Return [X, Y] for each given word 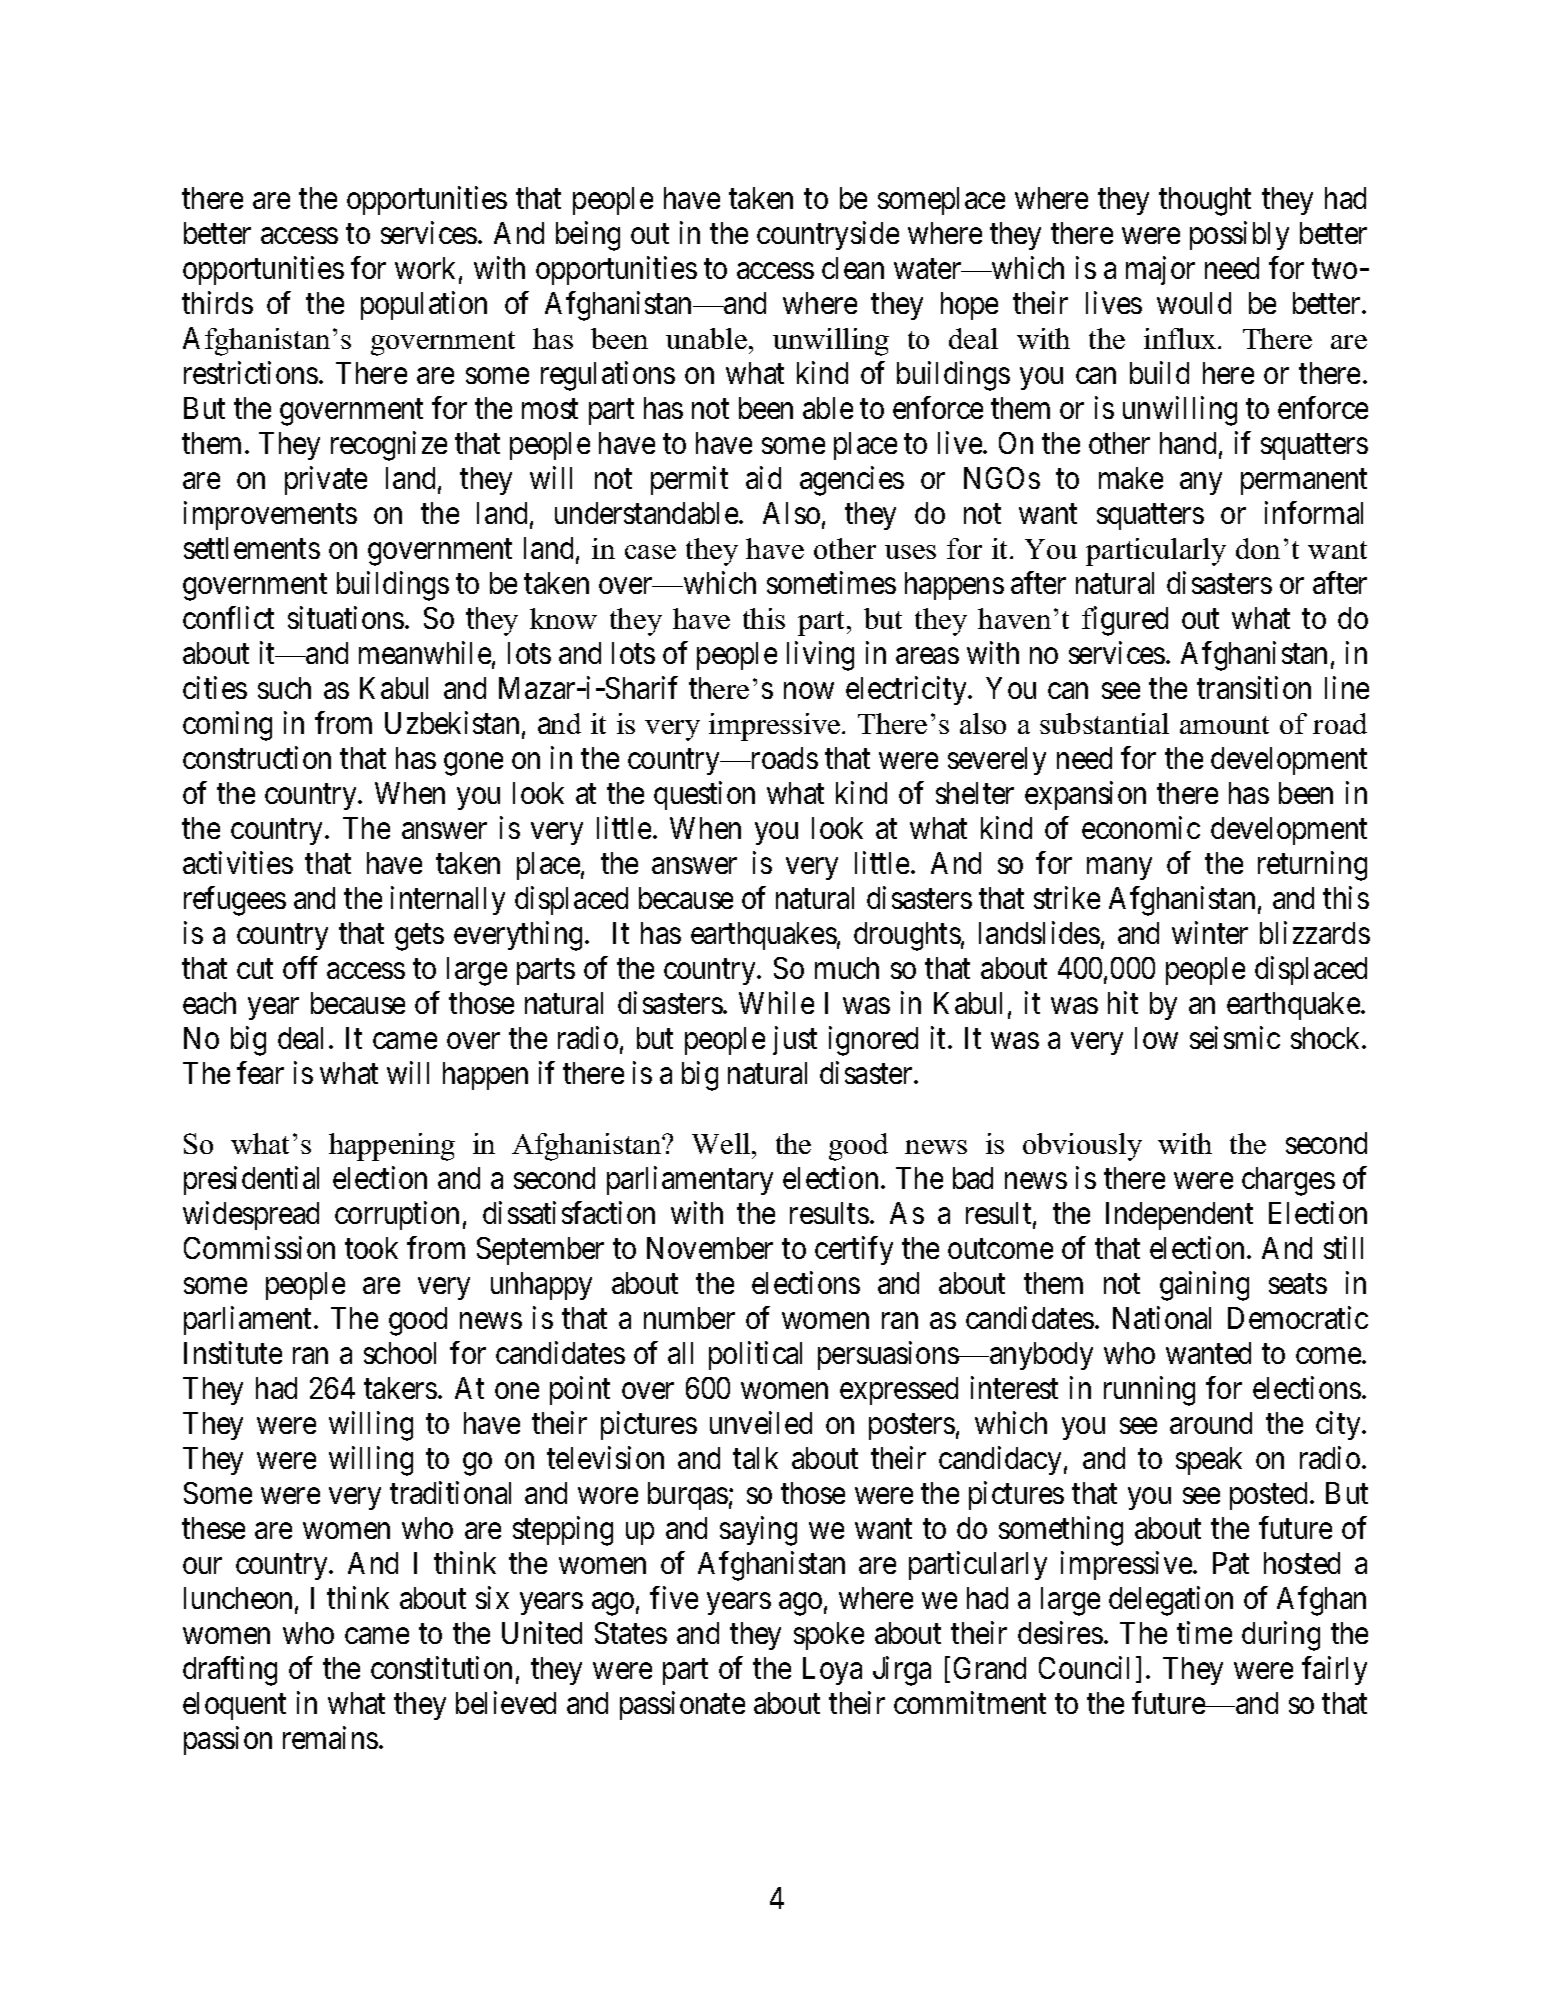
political [755, 1355]
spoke [829, 1636]
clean [853, 268]
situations [346, 618]
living [820, 656]
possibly [1239, 236]
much [847, 968]
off [300, 968]
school [400, 1353]
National [1162, 1317]
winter [1210, 933]
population [424, 306]
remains [330, 1737]
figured [1125, 621]
